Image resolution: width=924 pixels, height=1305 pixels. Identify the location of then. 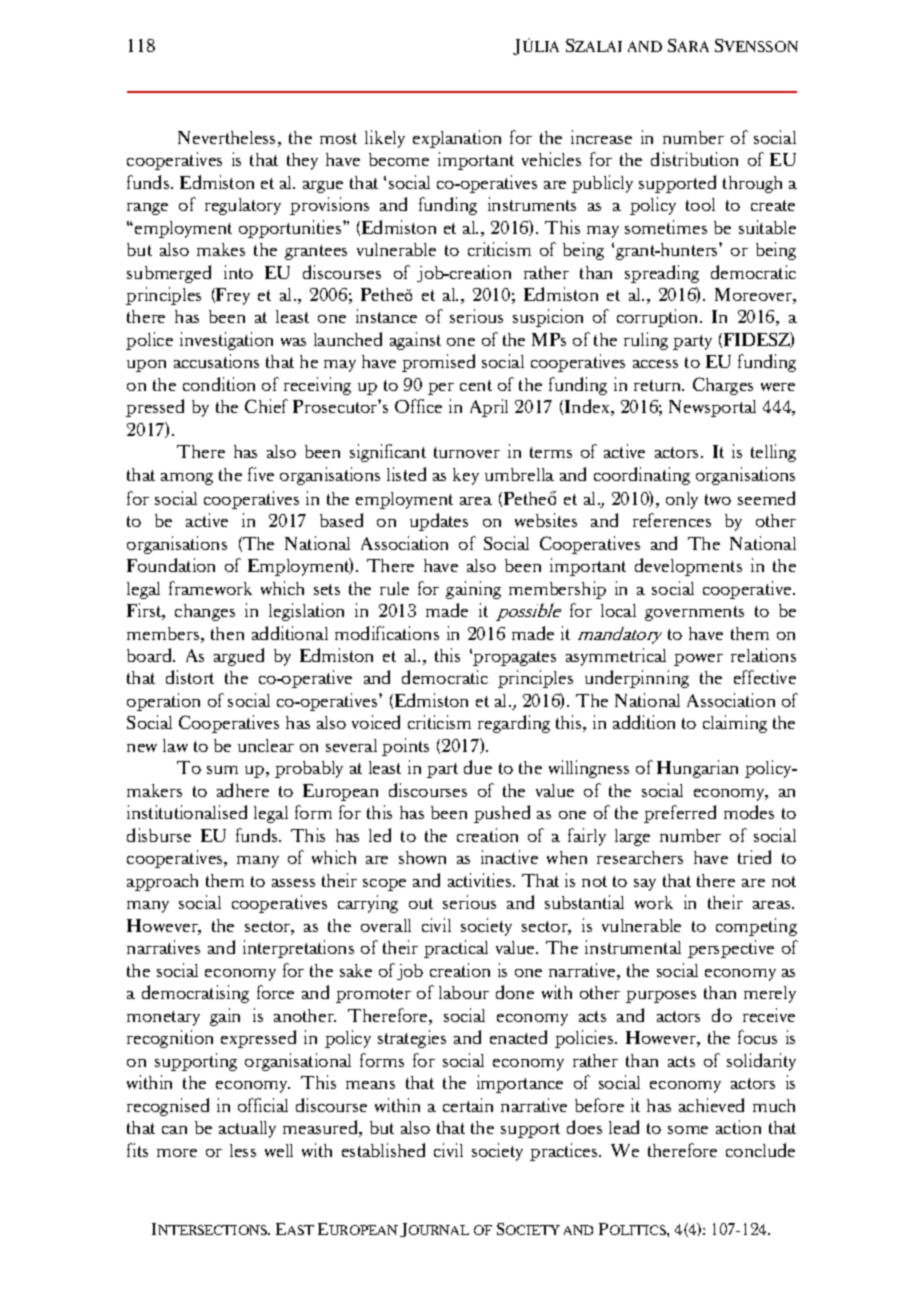
(227, 633).
